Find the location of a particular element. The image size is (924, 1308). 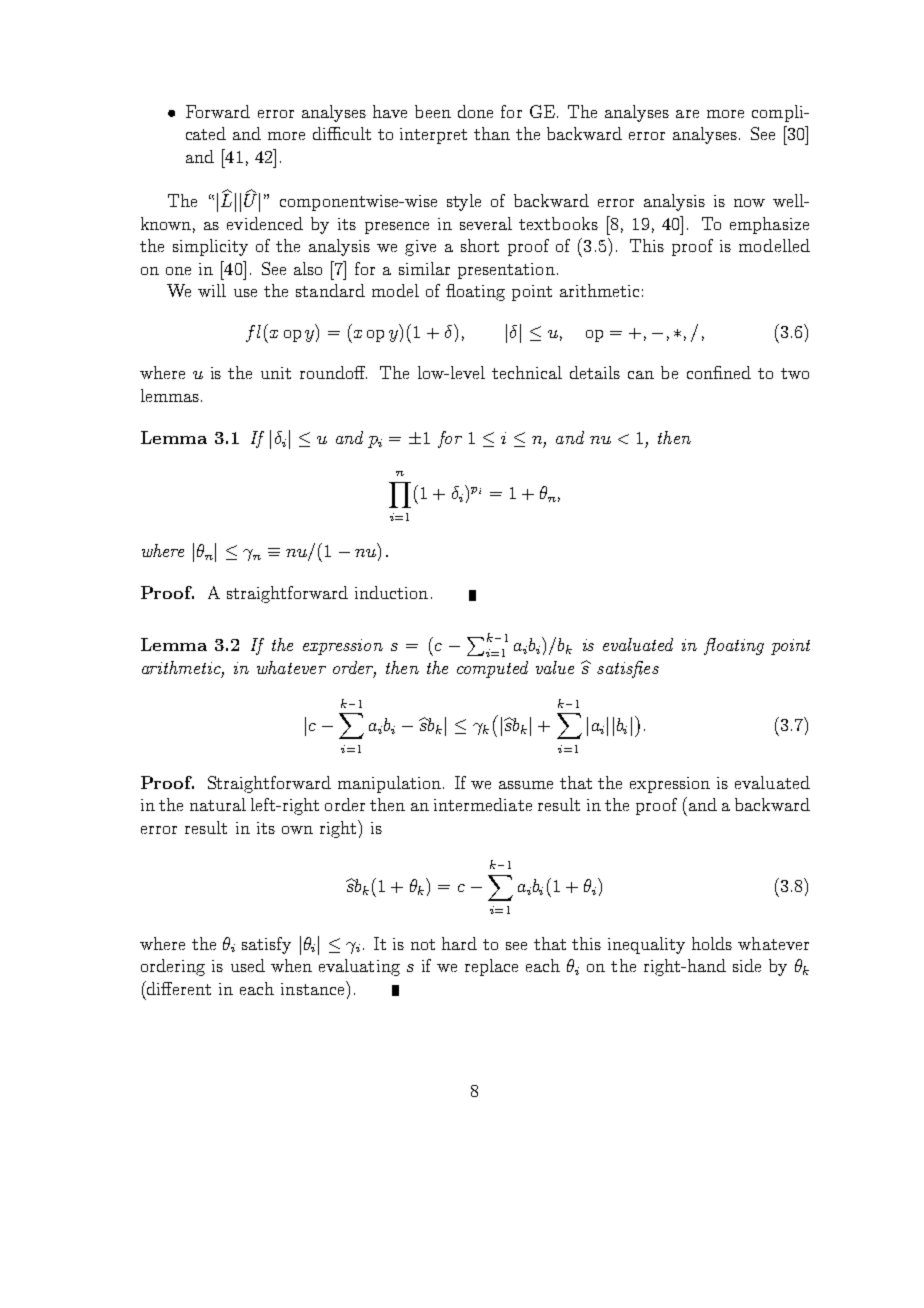

than is located at coordinates (492, 133).
